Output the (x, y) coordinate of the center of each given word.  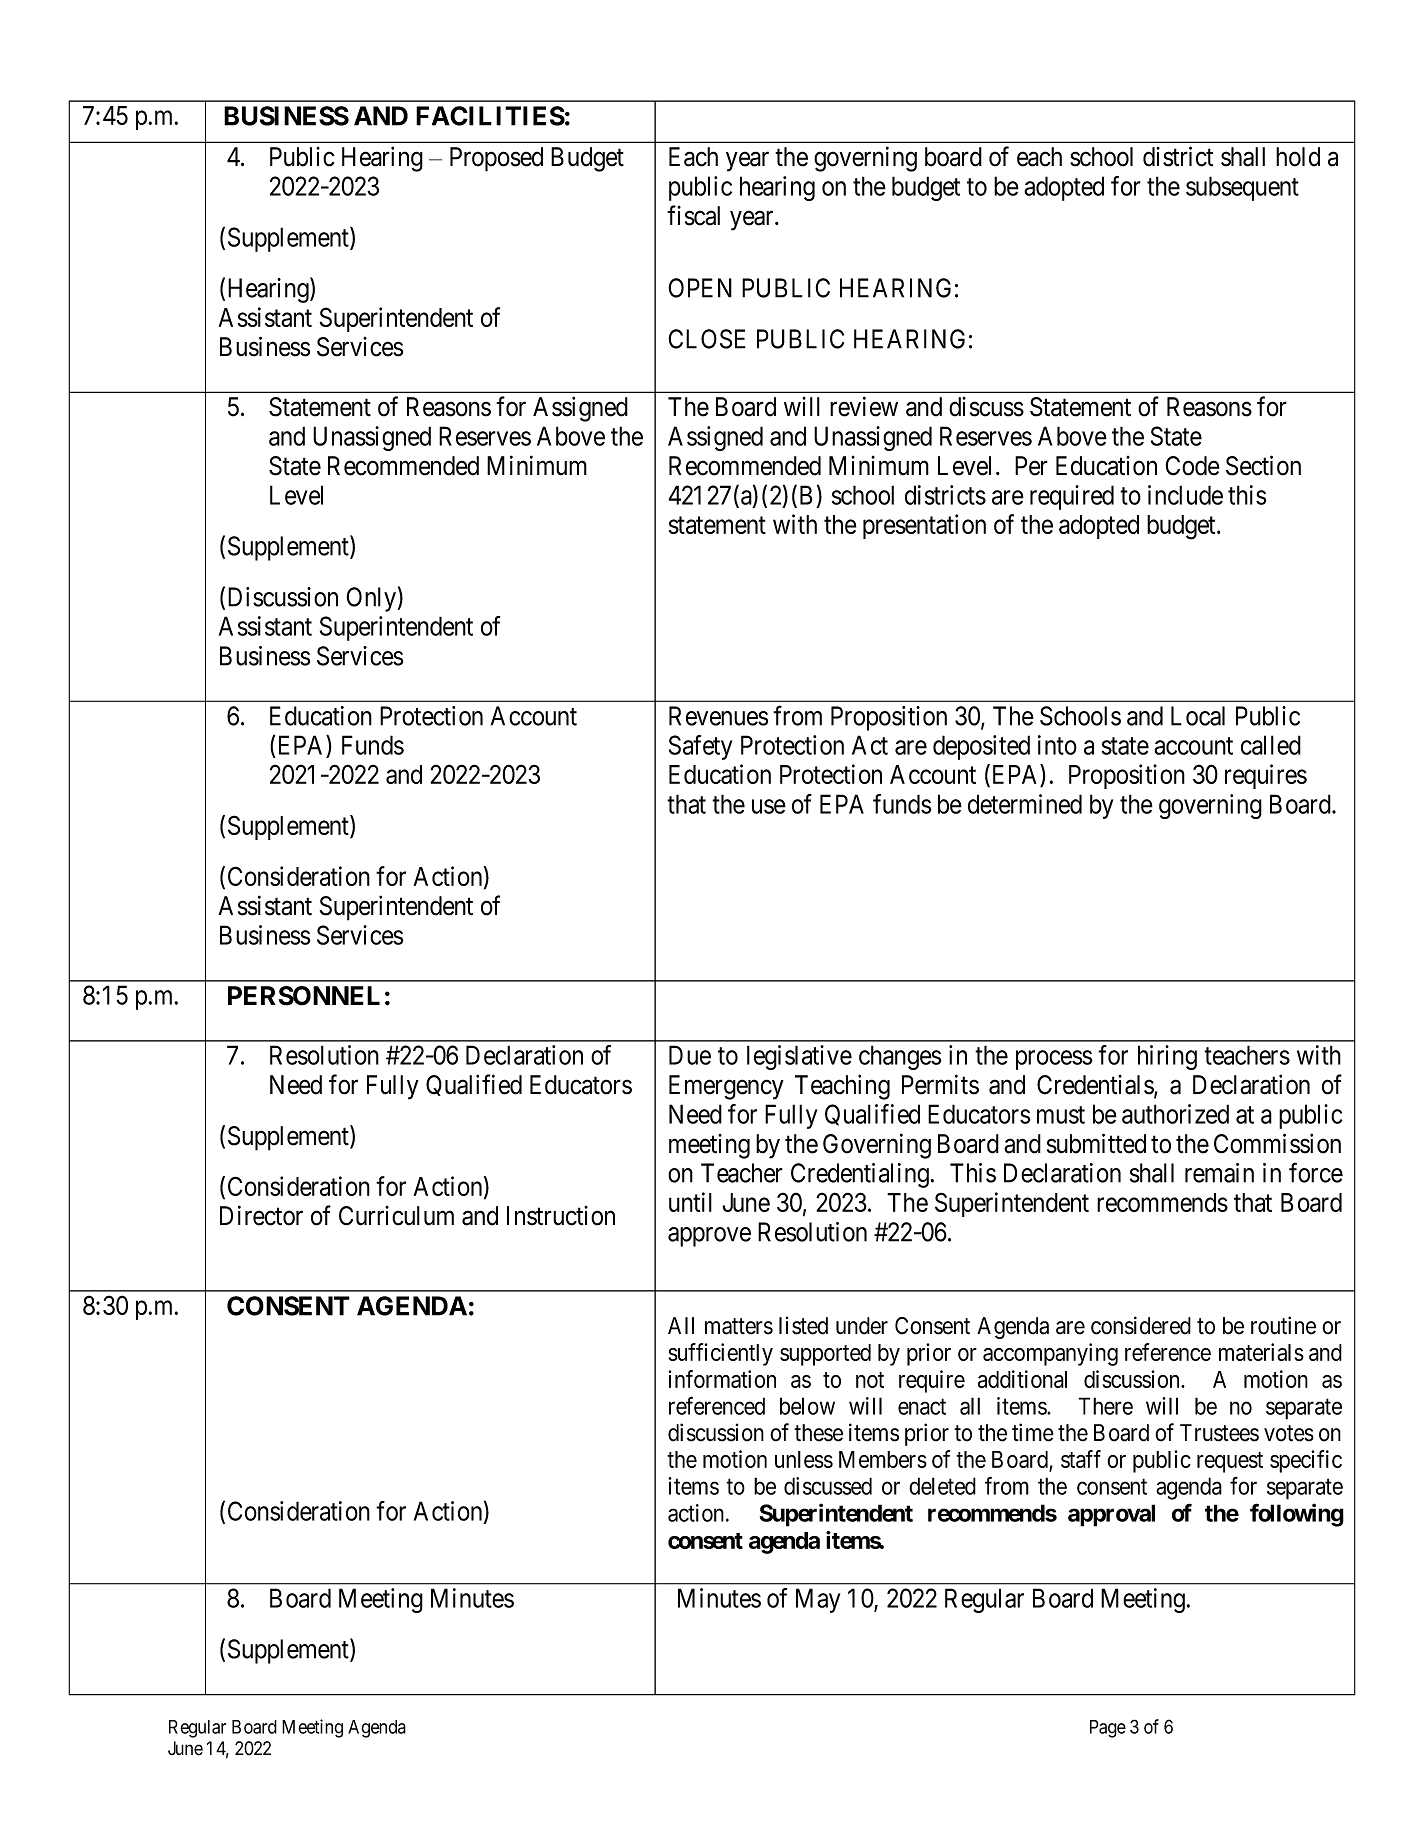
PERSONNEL (304, 996)
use (769, 806)
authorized (1175, 1114)
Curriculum (396, 1216)
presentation (924, 526)
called (1271, 745)
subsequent (1242, 188)
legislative (799, 1057)
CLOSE (707, 339)
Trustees (1219, 1433)
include (1185, 495)
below (807, 1406)
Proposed (496, 159)
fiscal (693, 215)
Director (261, 1215)
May (818, 1600)
